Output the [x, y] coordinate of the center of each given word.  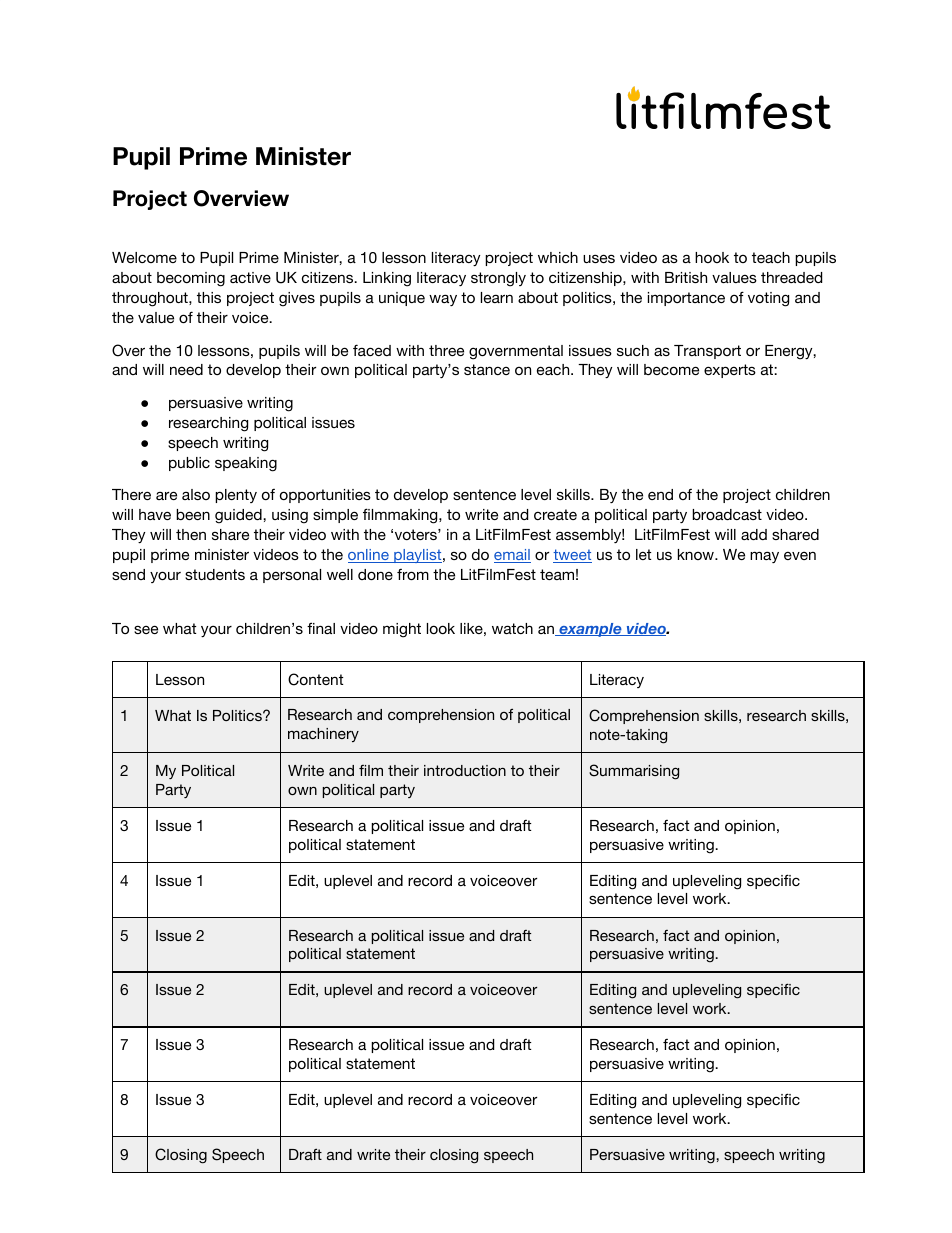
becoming [191, 279]
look [441, 628]
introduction [465, 770]
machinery [323, 735]
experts [730, 371]
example [590, 630]
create [555, 514]
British [686, 277]
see [146, 629]
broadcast [727, 514]
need [186, 369]
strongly [498, 279]
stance [487, 369]
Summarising [634, 772]
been [193, 514]
